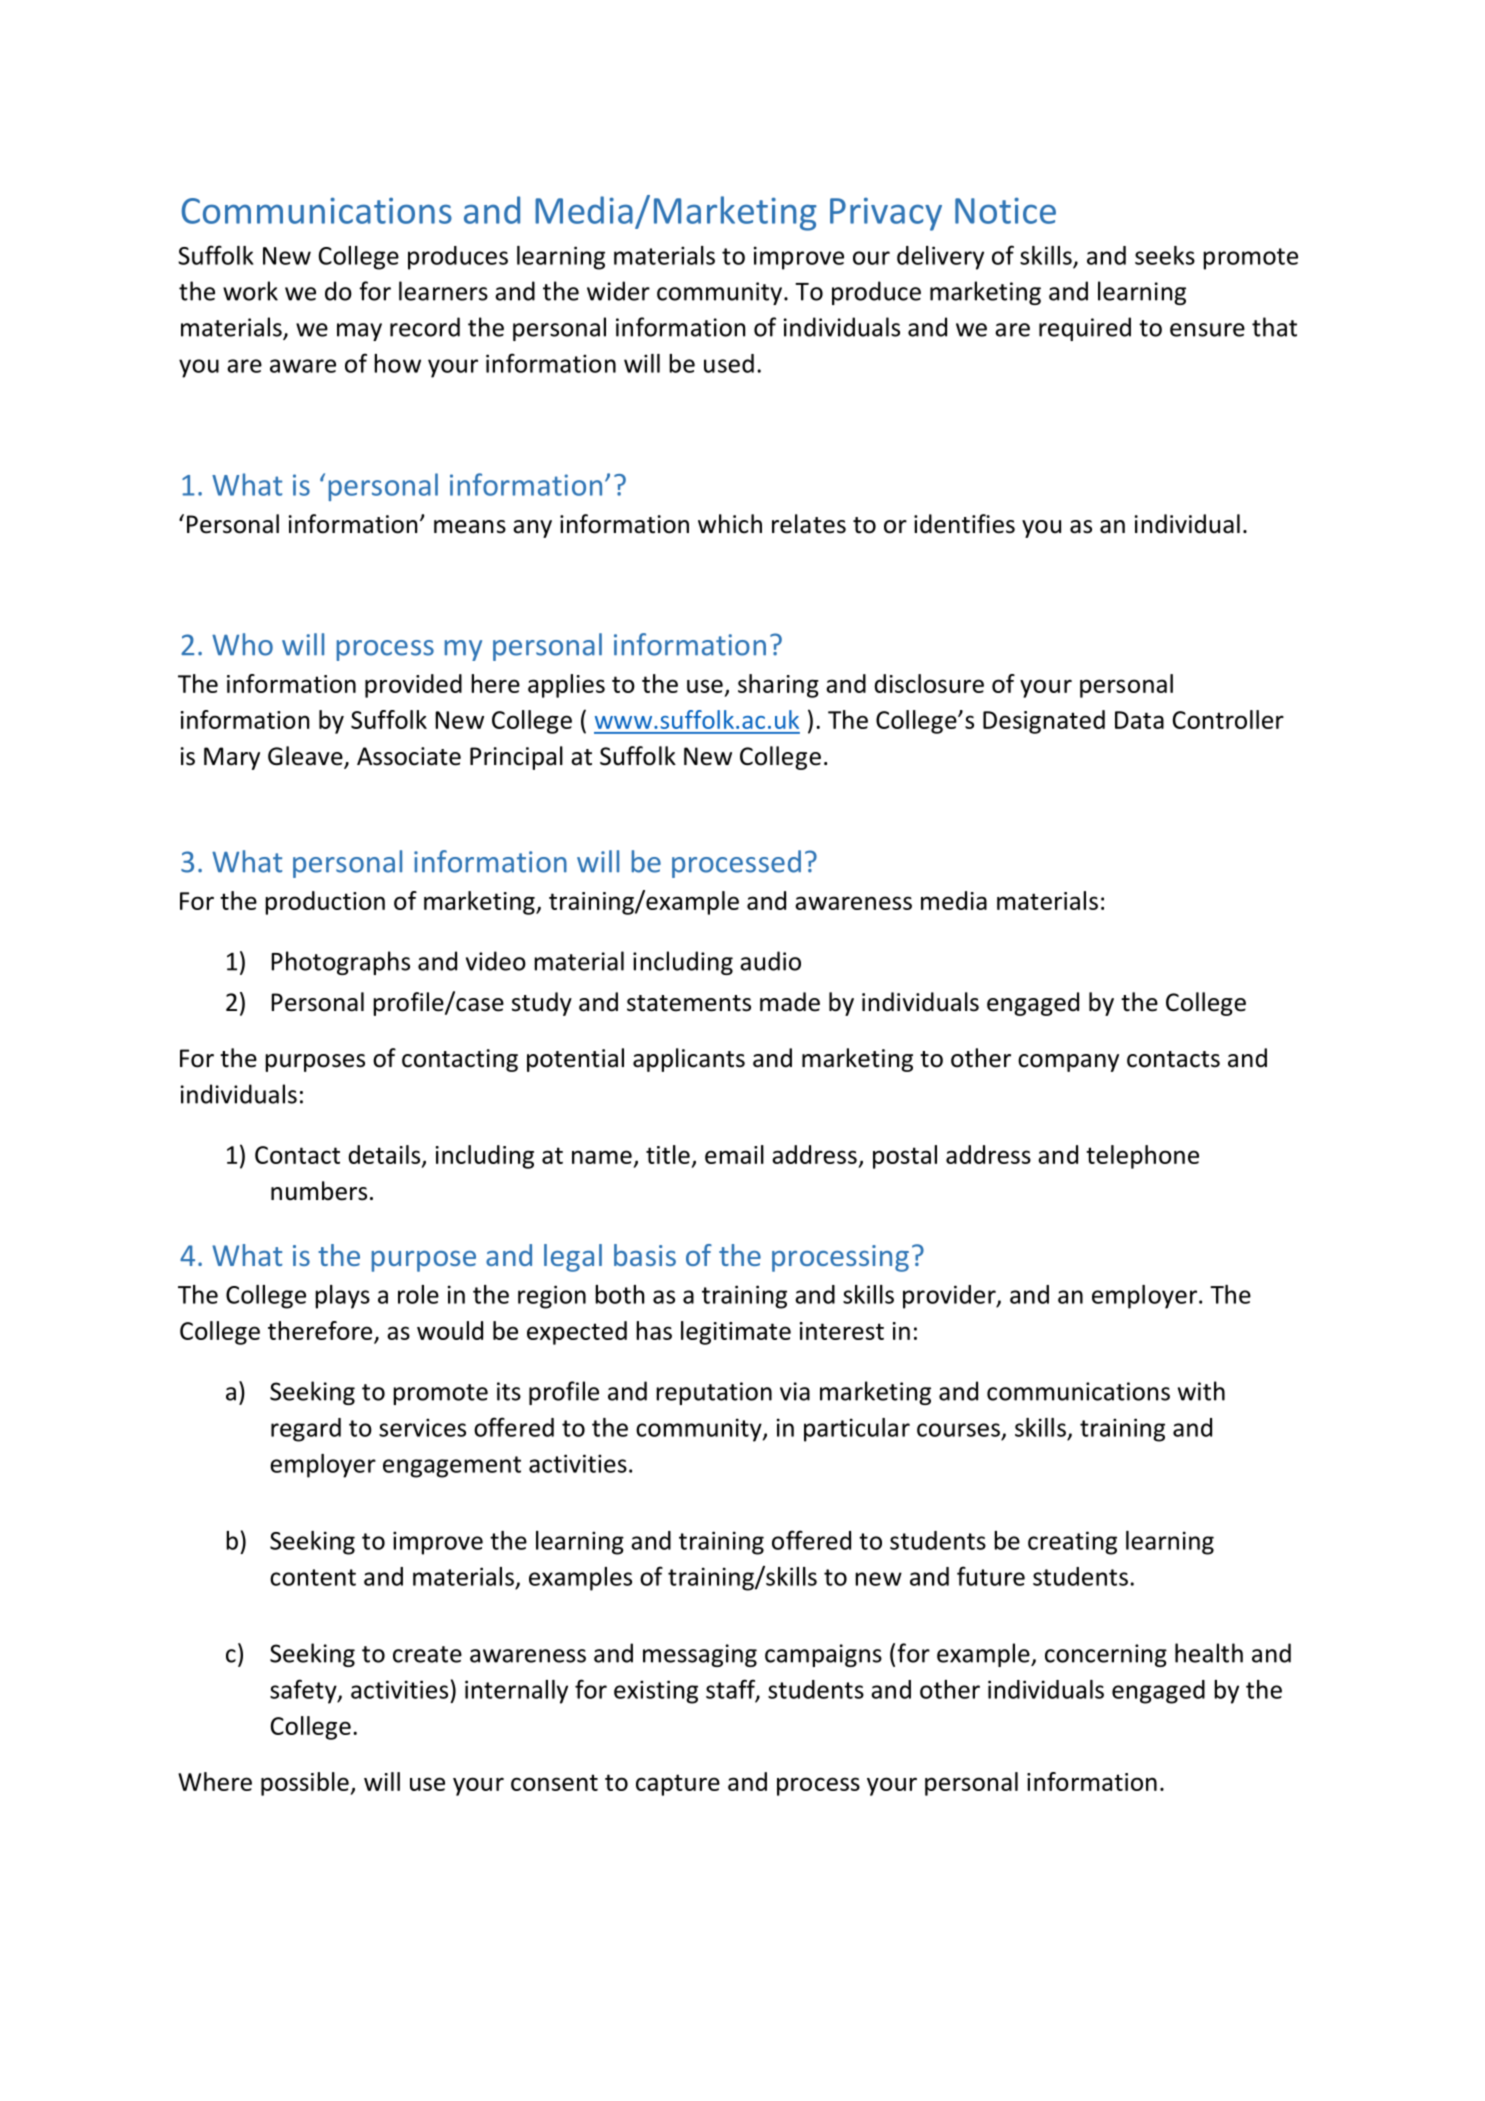 Image resolution: width=1485 pixels, height=2101 pixels. I want to click on made, so click(790, 1002).
